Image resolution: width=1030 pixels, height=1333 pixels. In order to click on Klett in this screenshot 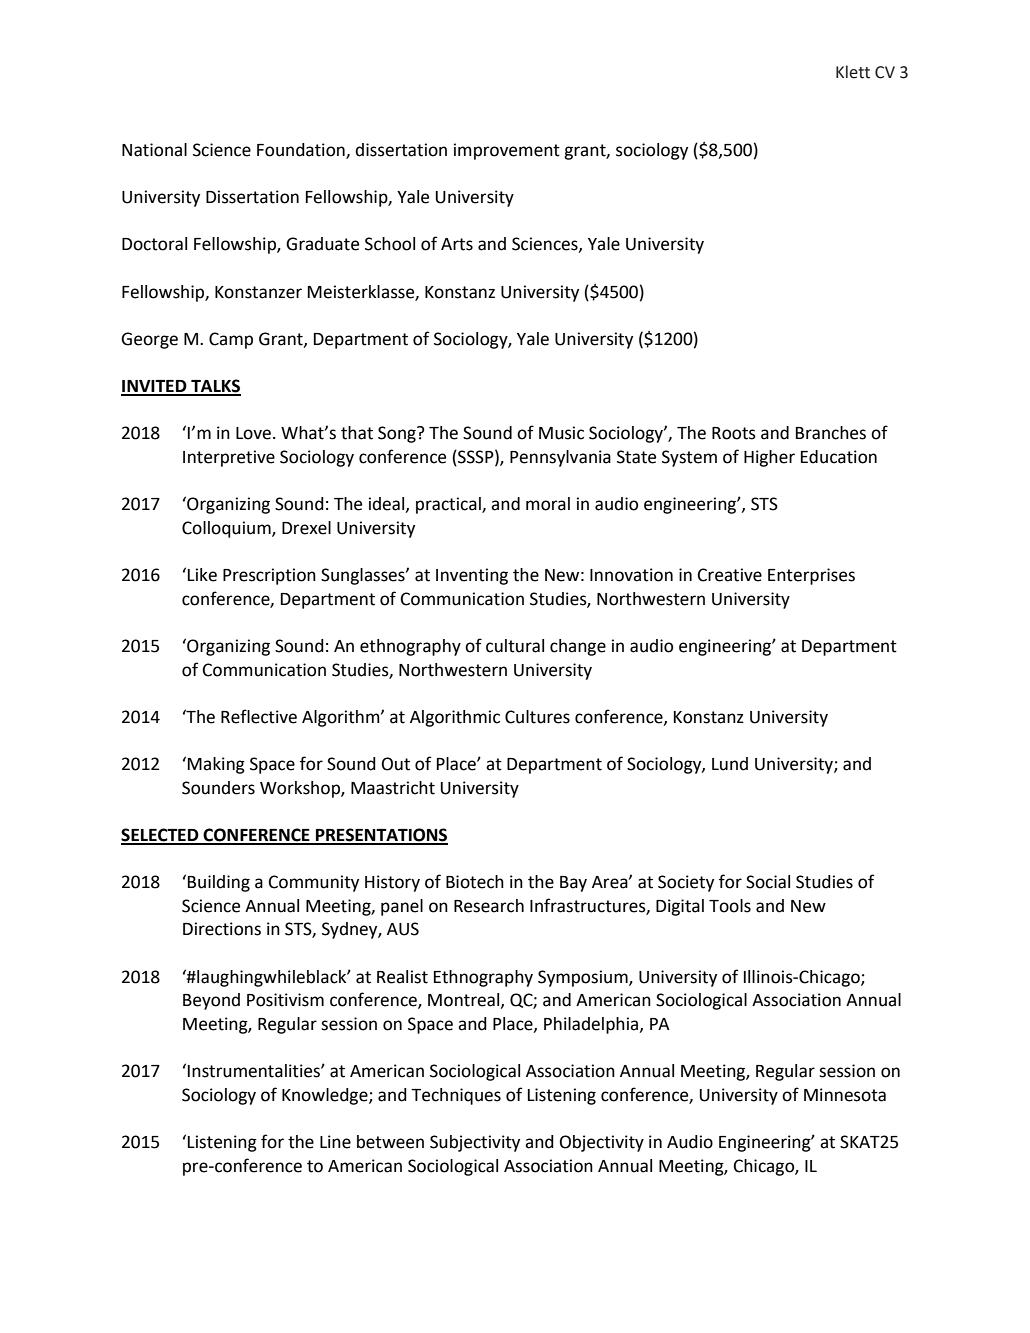, I will do `click(853, 72)`.
